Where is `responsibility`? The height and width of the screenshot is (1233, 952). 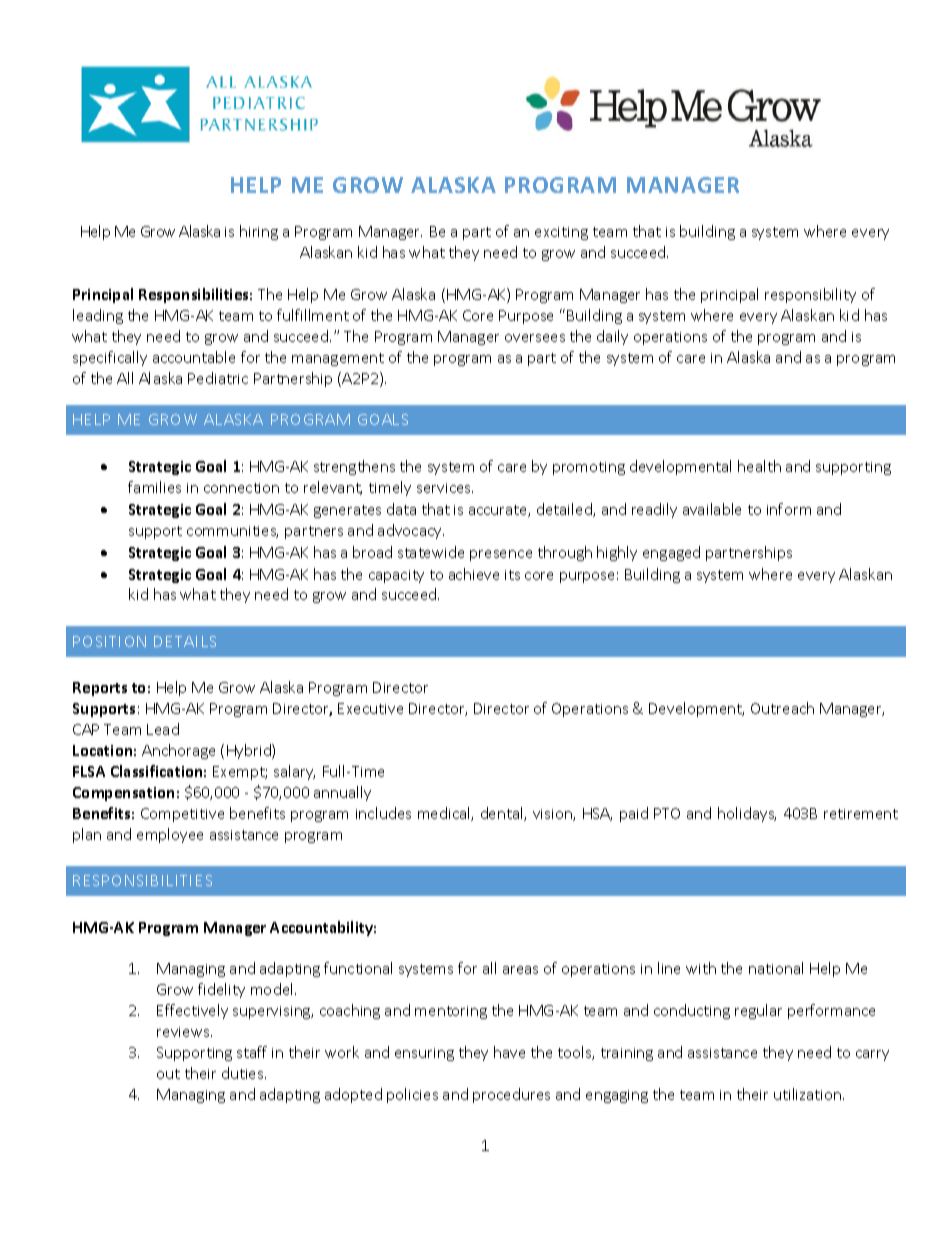
responsibility is located at coordinates (810, 295).
